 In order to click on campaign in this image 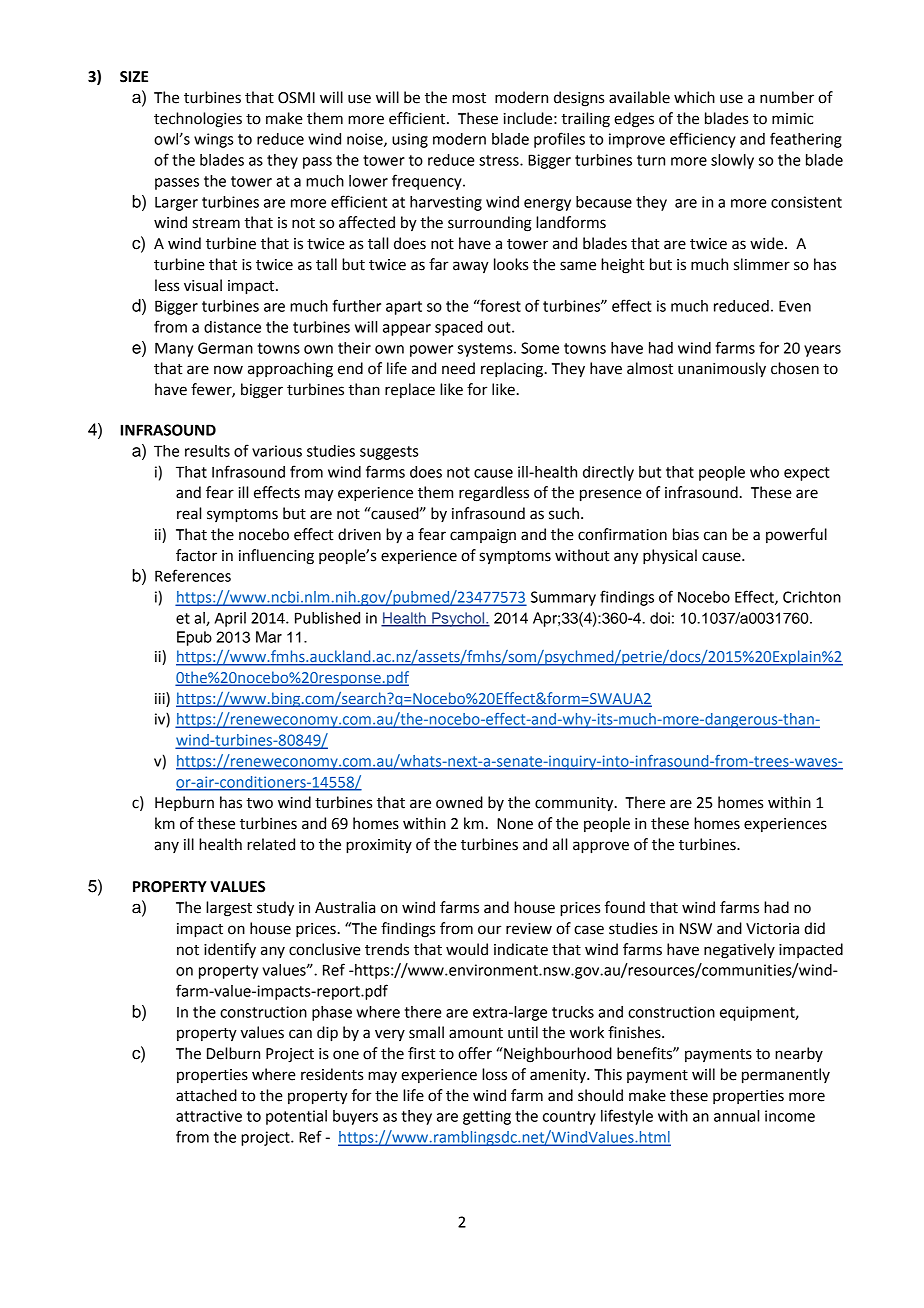, I will do `click(483, 536)`.
